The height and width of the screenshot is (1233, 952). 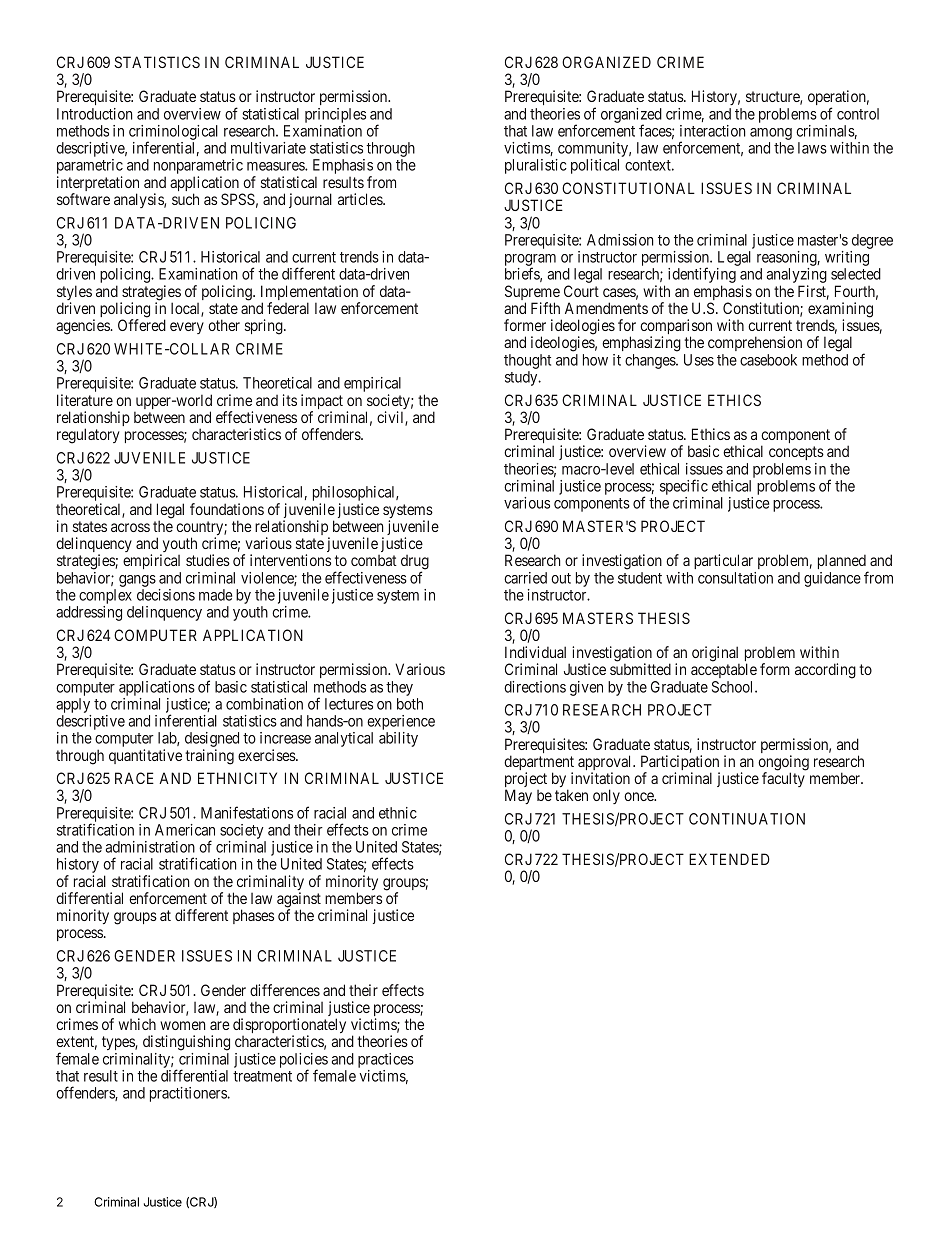 What do you see at coordinates (173, 134) in the screenshot?
I see `criminological` at bounding box center [173, 134].
